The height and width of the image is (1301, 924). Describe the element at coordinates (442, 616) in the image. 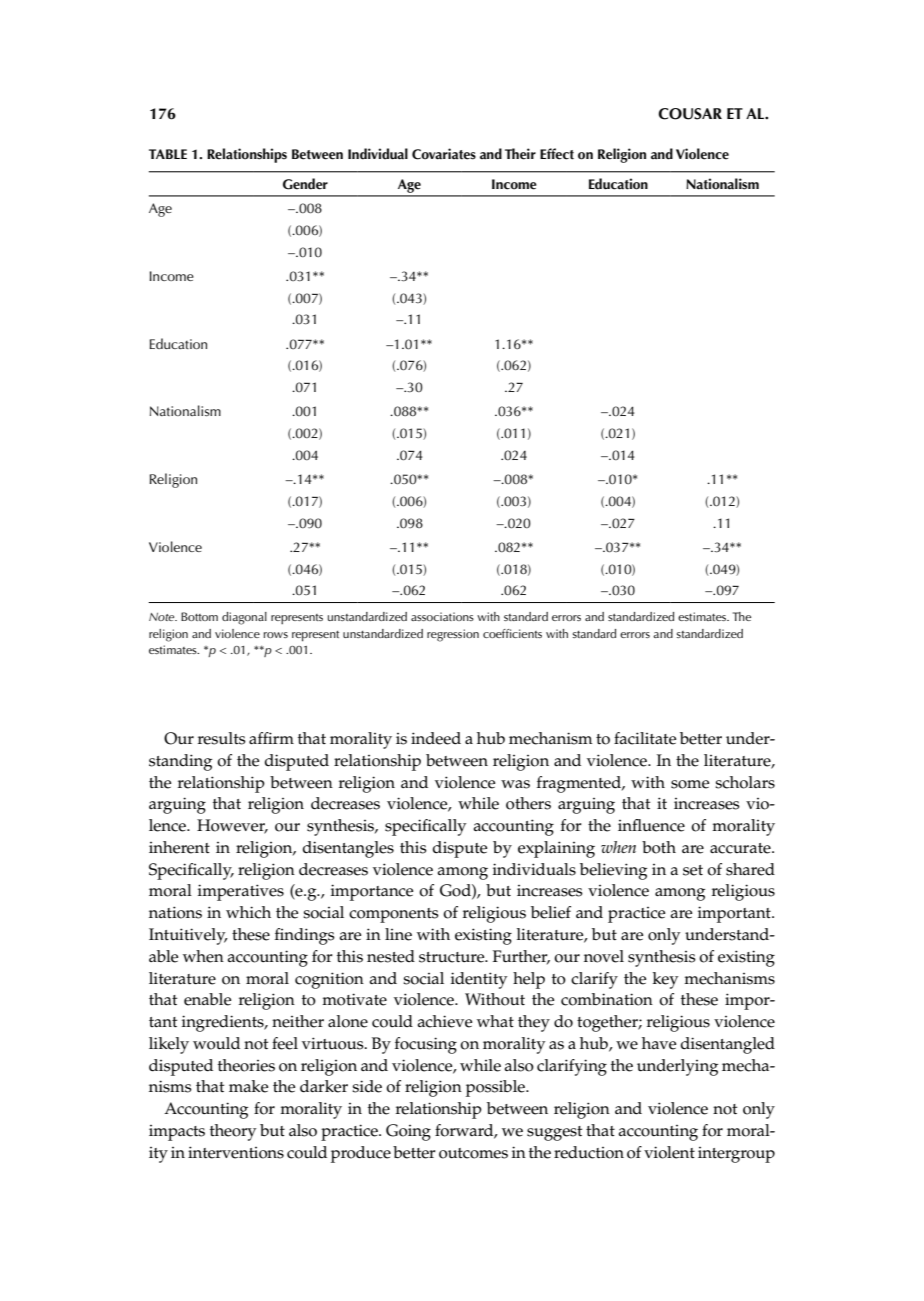

I see `associations` at that location.
